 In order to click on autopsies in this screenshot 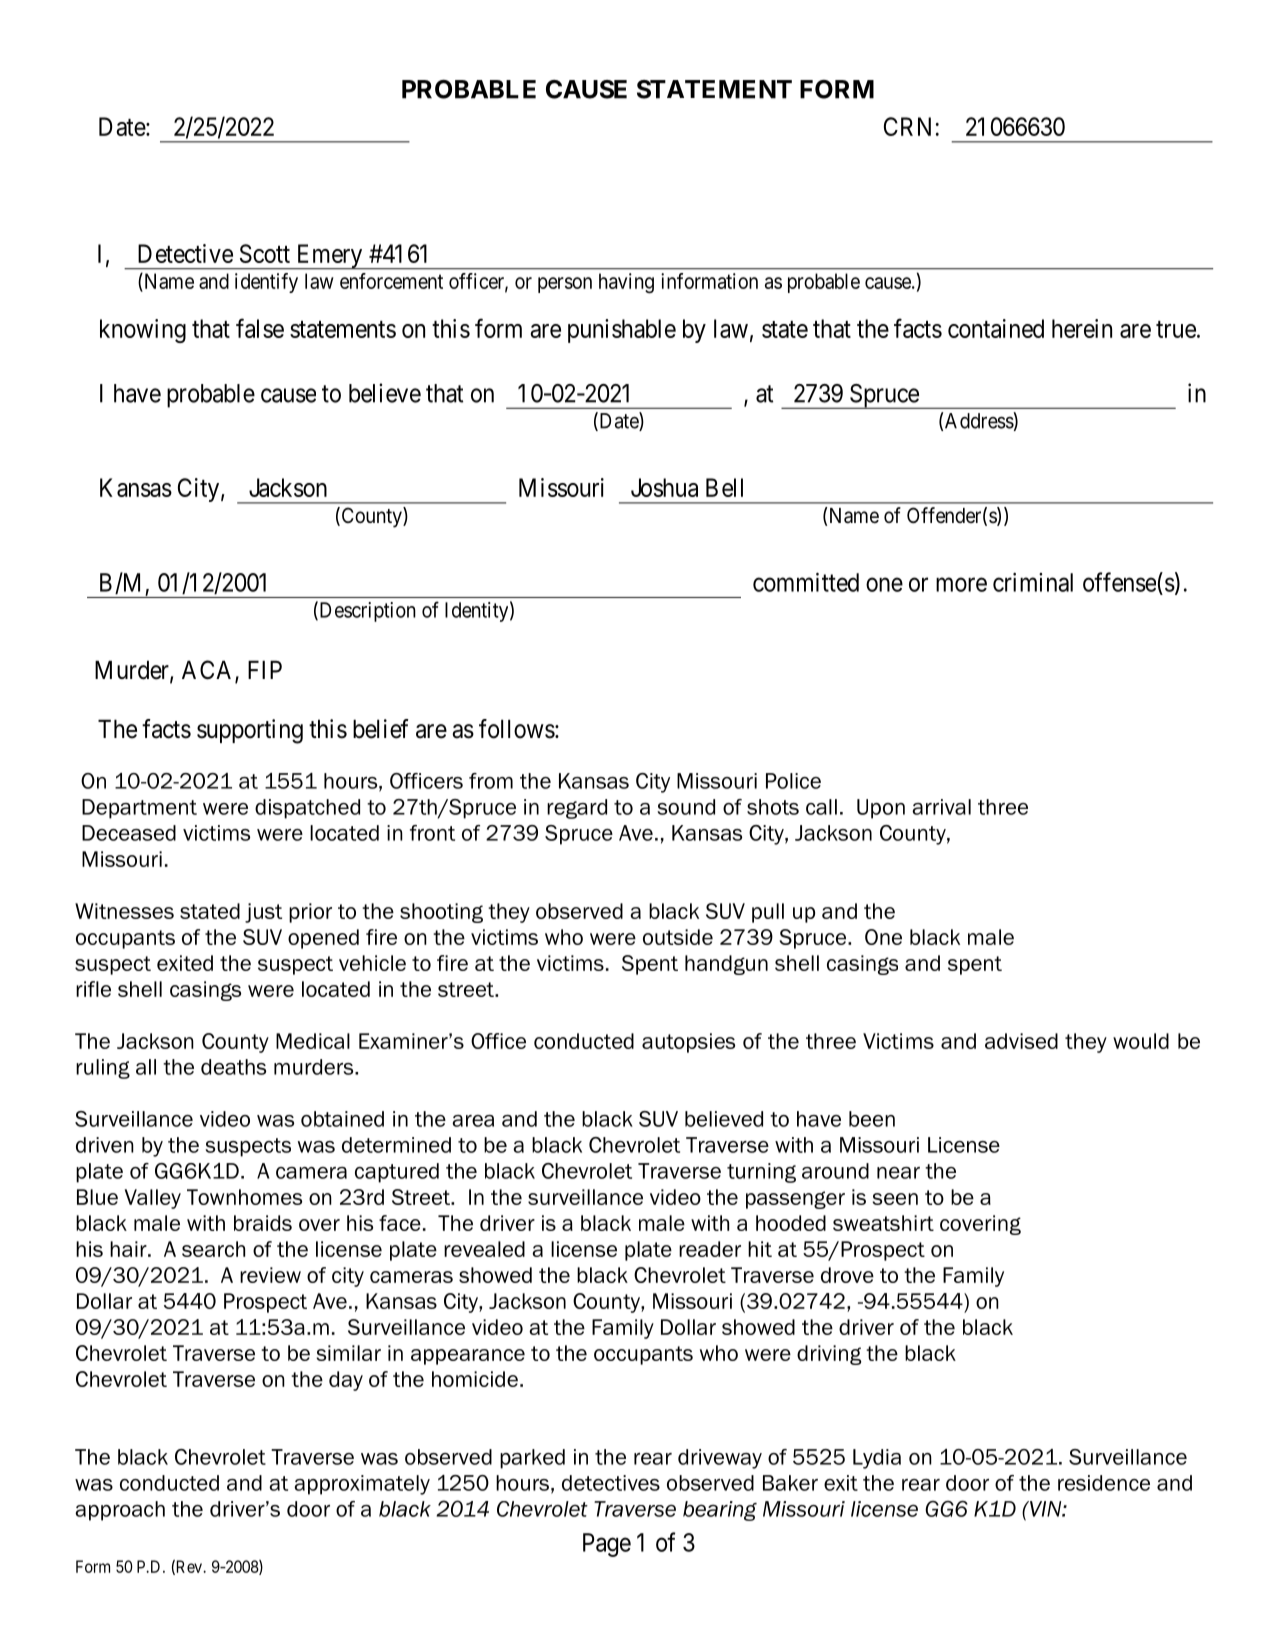, I will do `click(688, 1043)`.
